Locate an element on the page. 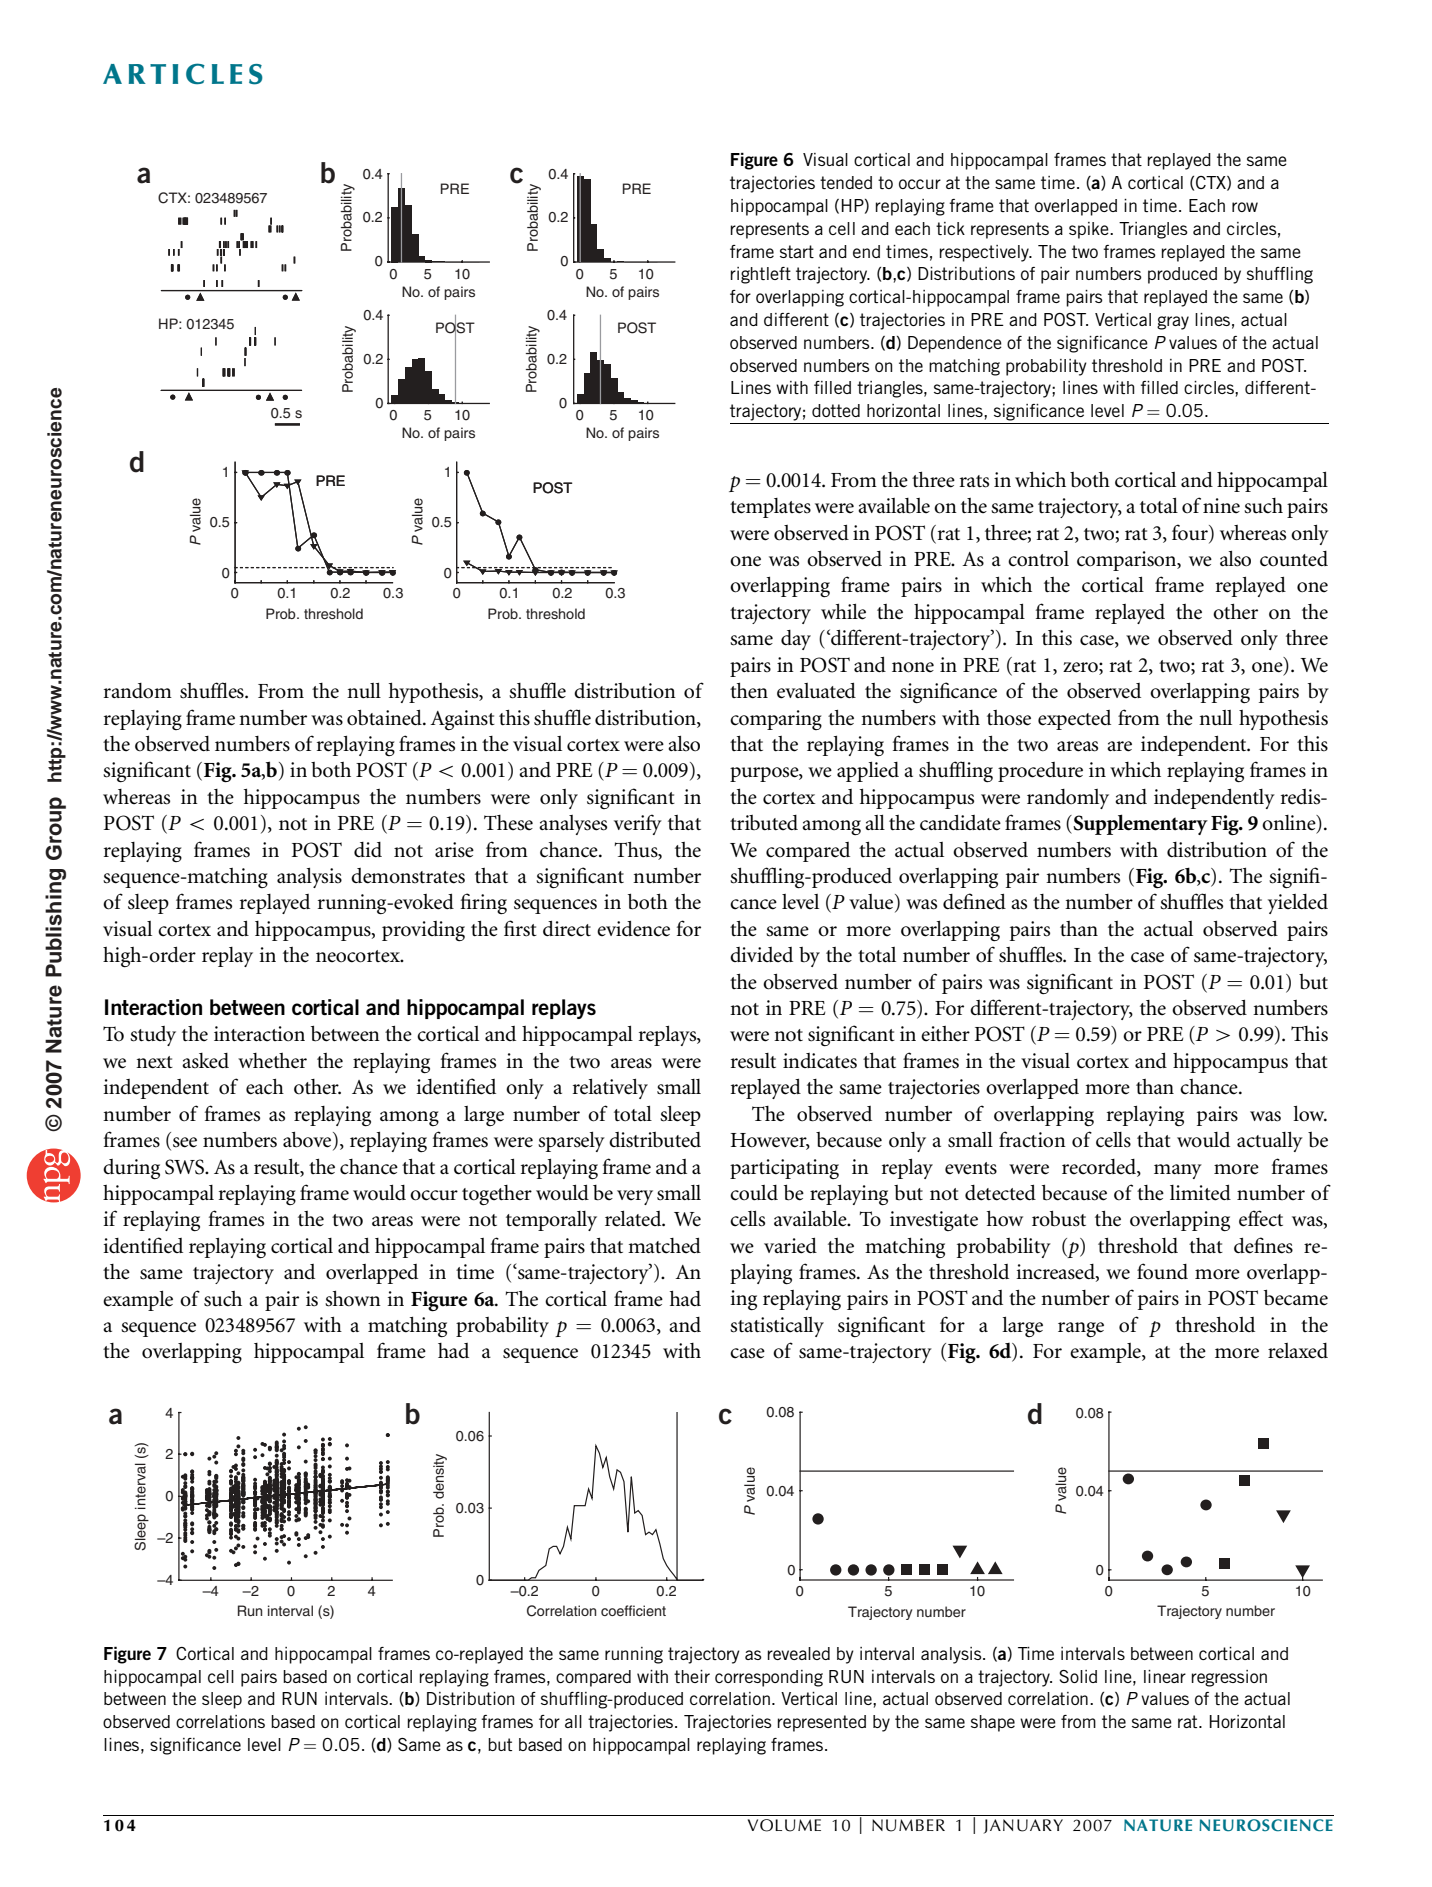 This page has height=1887, width=1432. ARTICLES is located at coordinates (183, 74).
